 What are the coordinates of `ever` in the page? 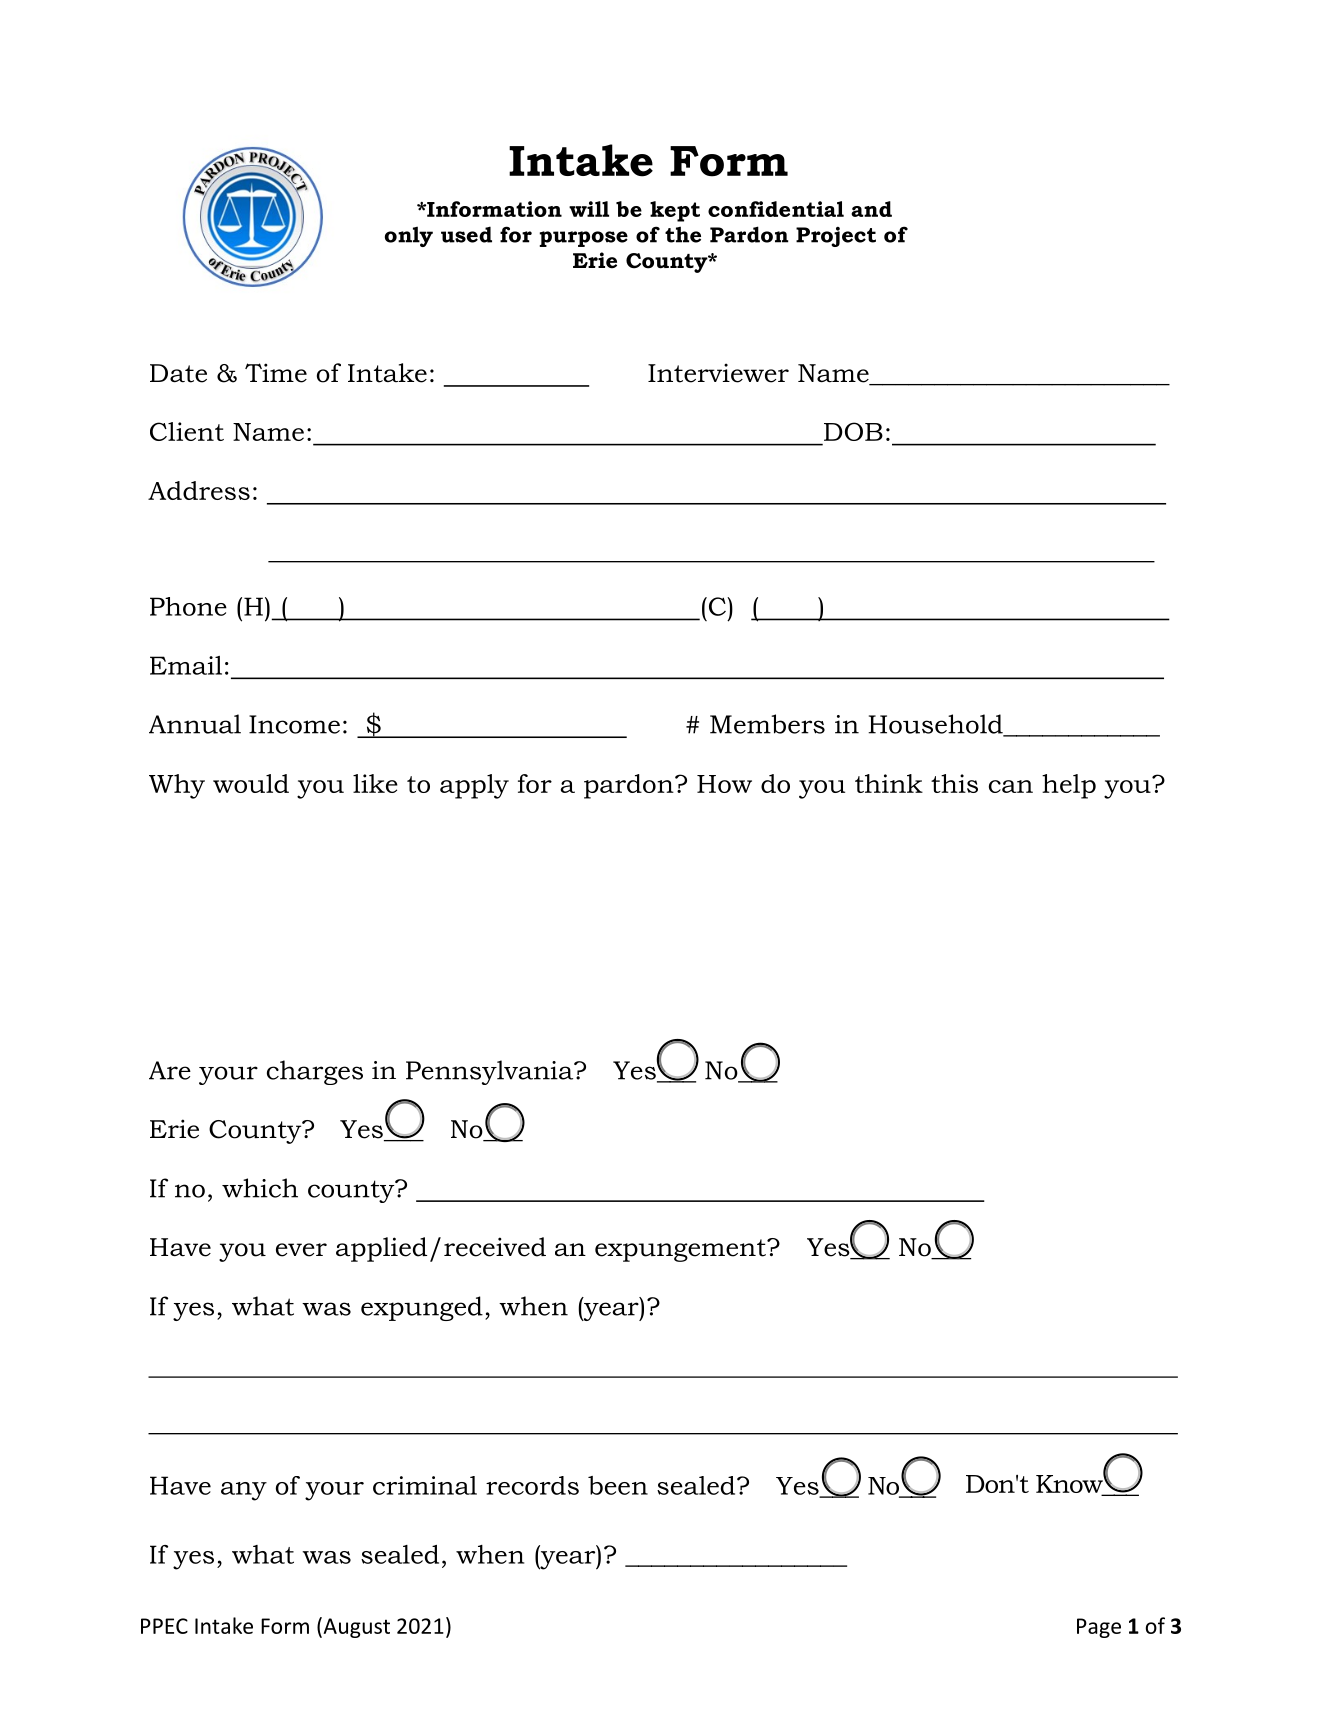 It's located at (301, 1250).
